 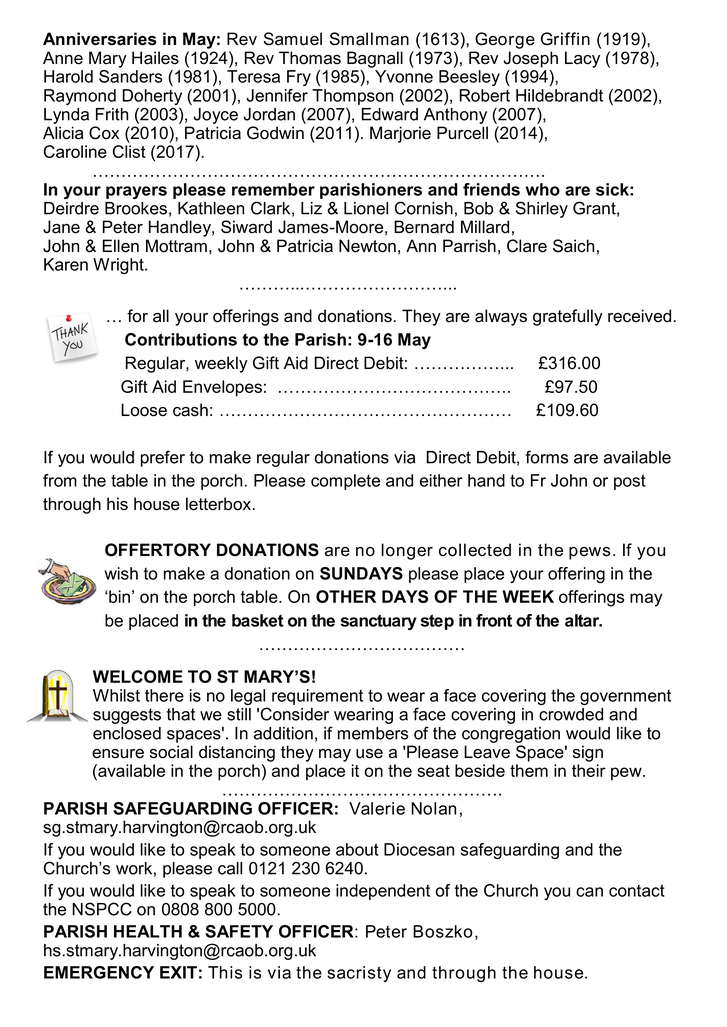 I want to click on crowded, so click(x=571, y=714).
